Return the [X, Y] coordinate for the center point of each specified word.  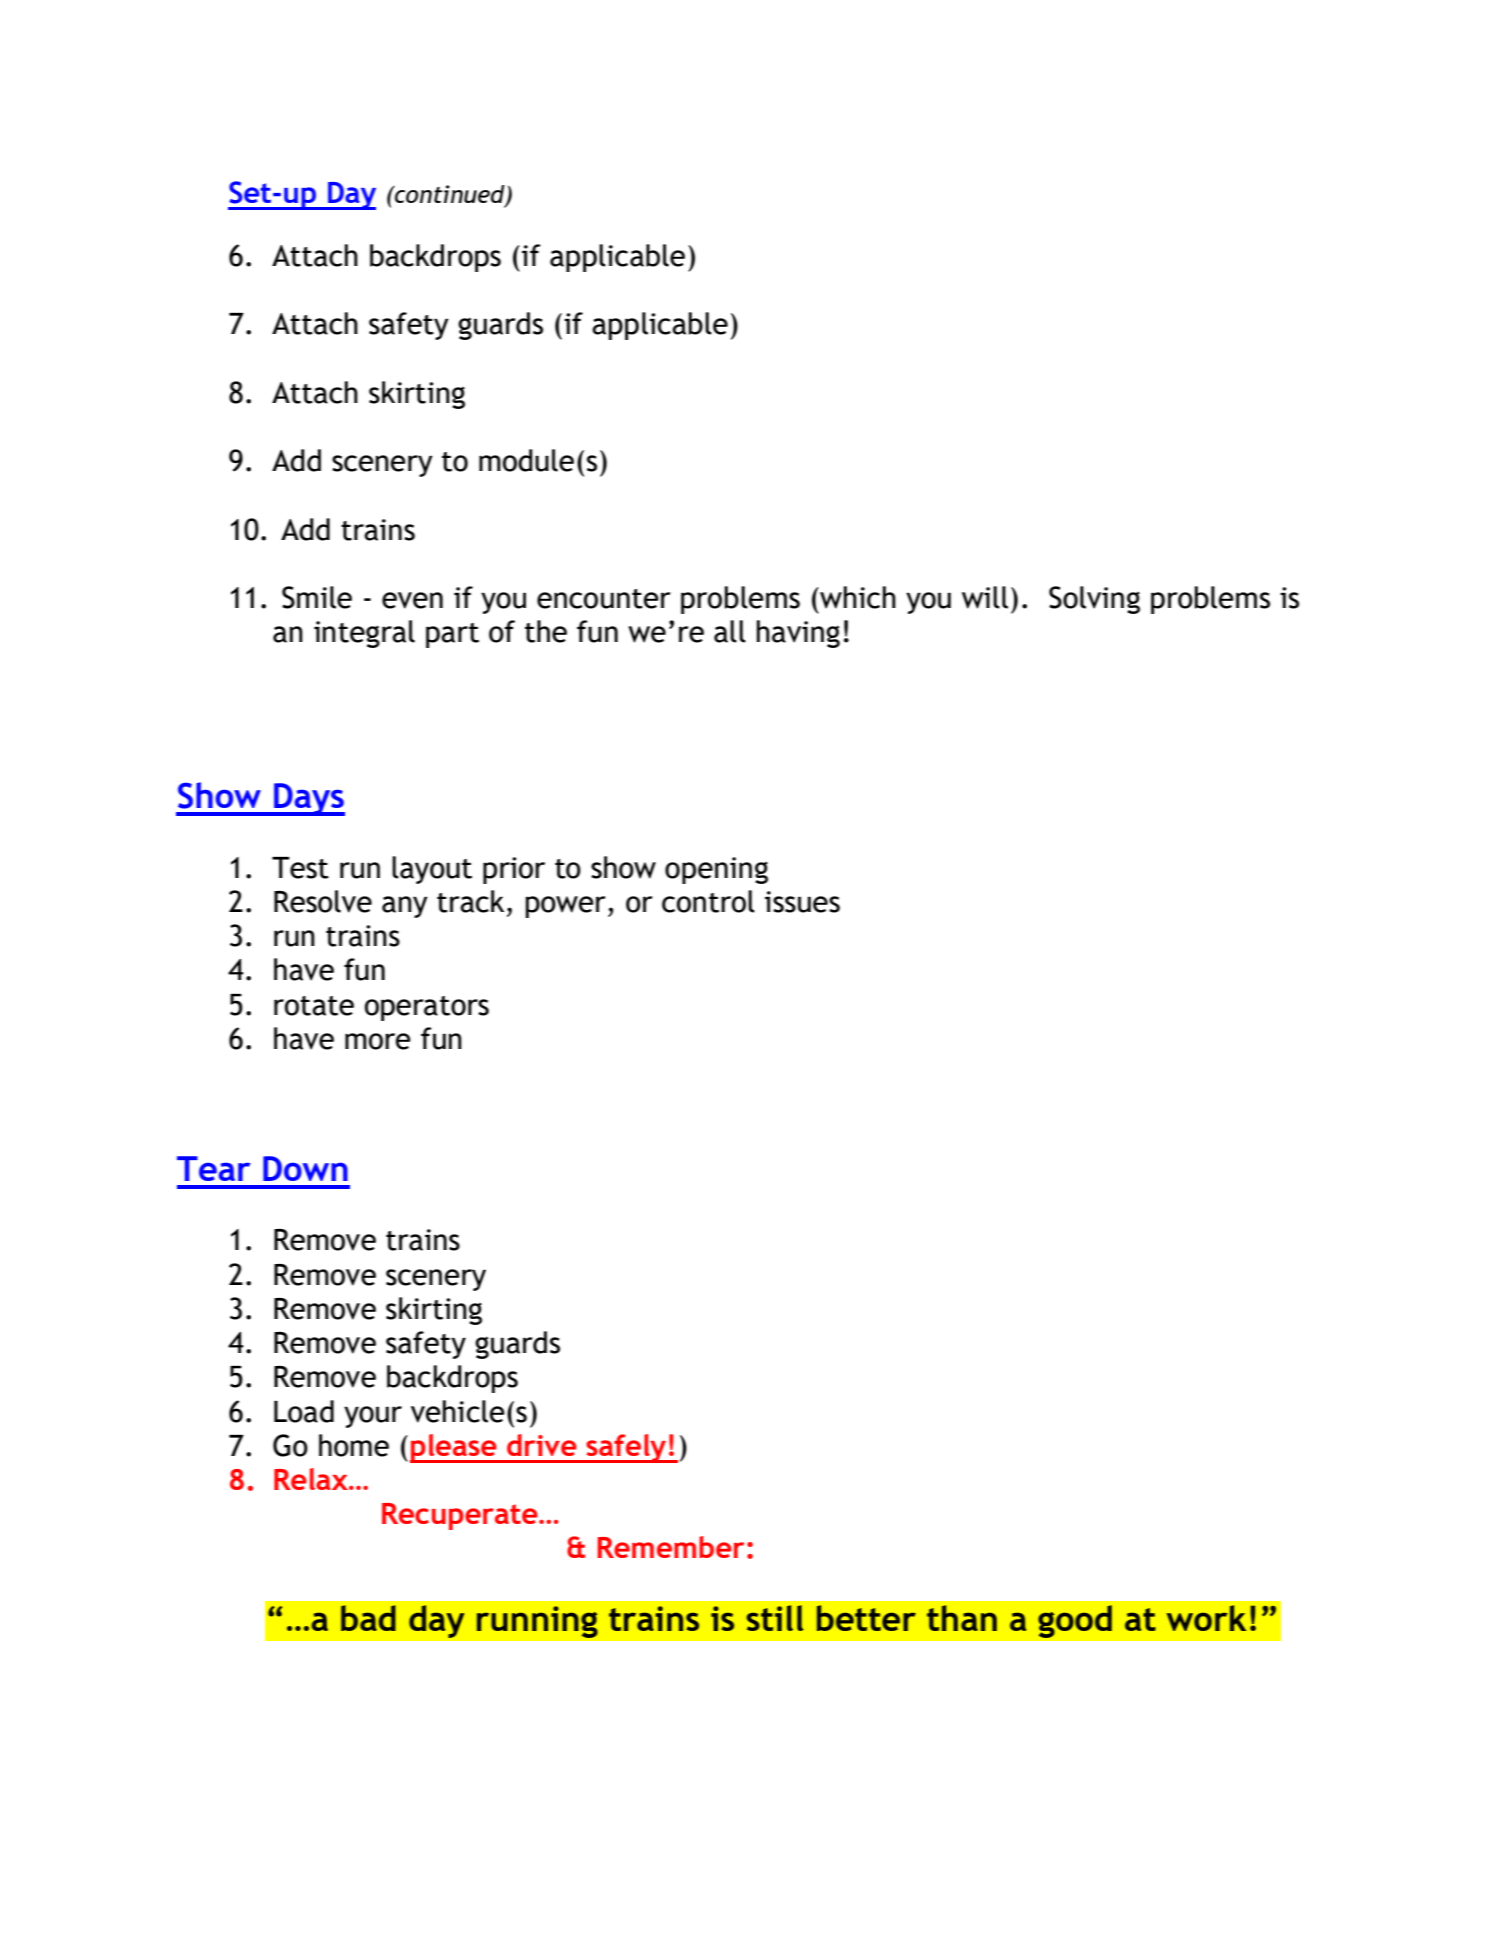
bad [368, 1618]
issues [802, 902]
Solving [1094, 600]
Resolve [323, 901]
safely [626, 1448]
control [708, 901]
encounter [604, 599]
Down [305, 1168]
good [1075, 1621]
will [985, 597]
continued [450, 195]
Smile [317, 597]
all [730, 631]
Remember [671, 1547]
